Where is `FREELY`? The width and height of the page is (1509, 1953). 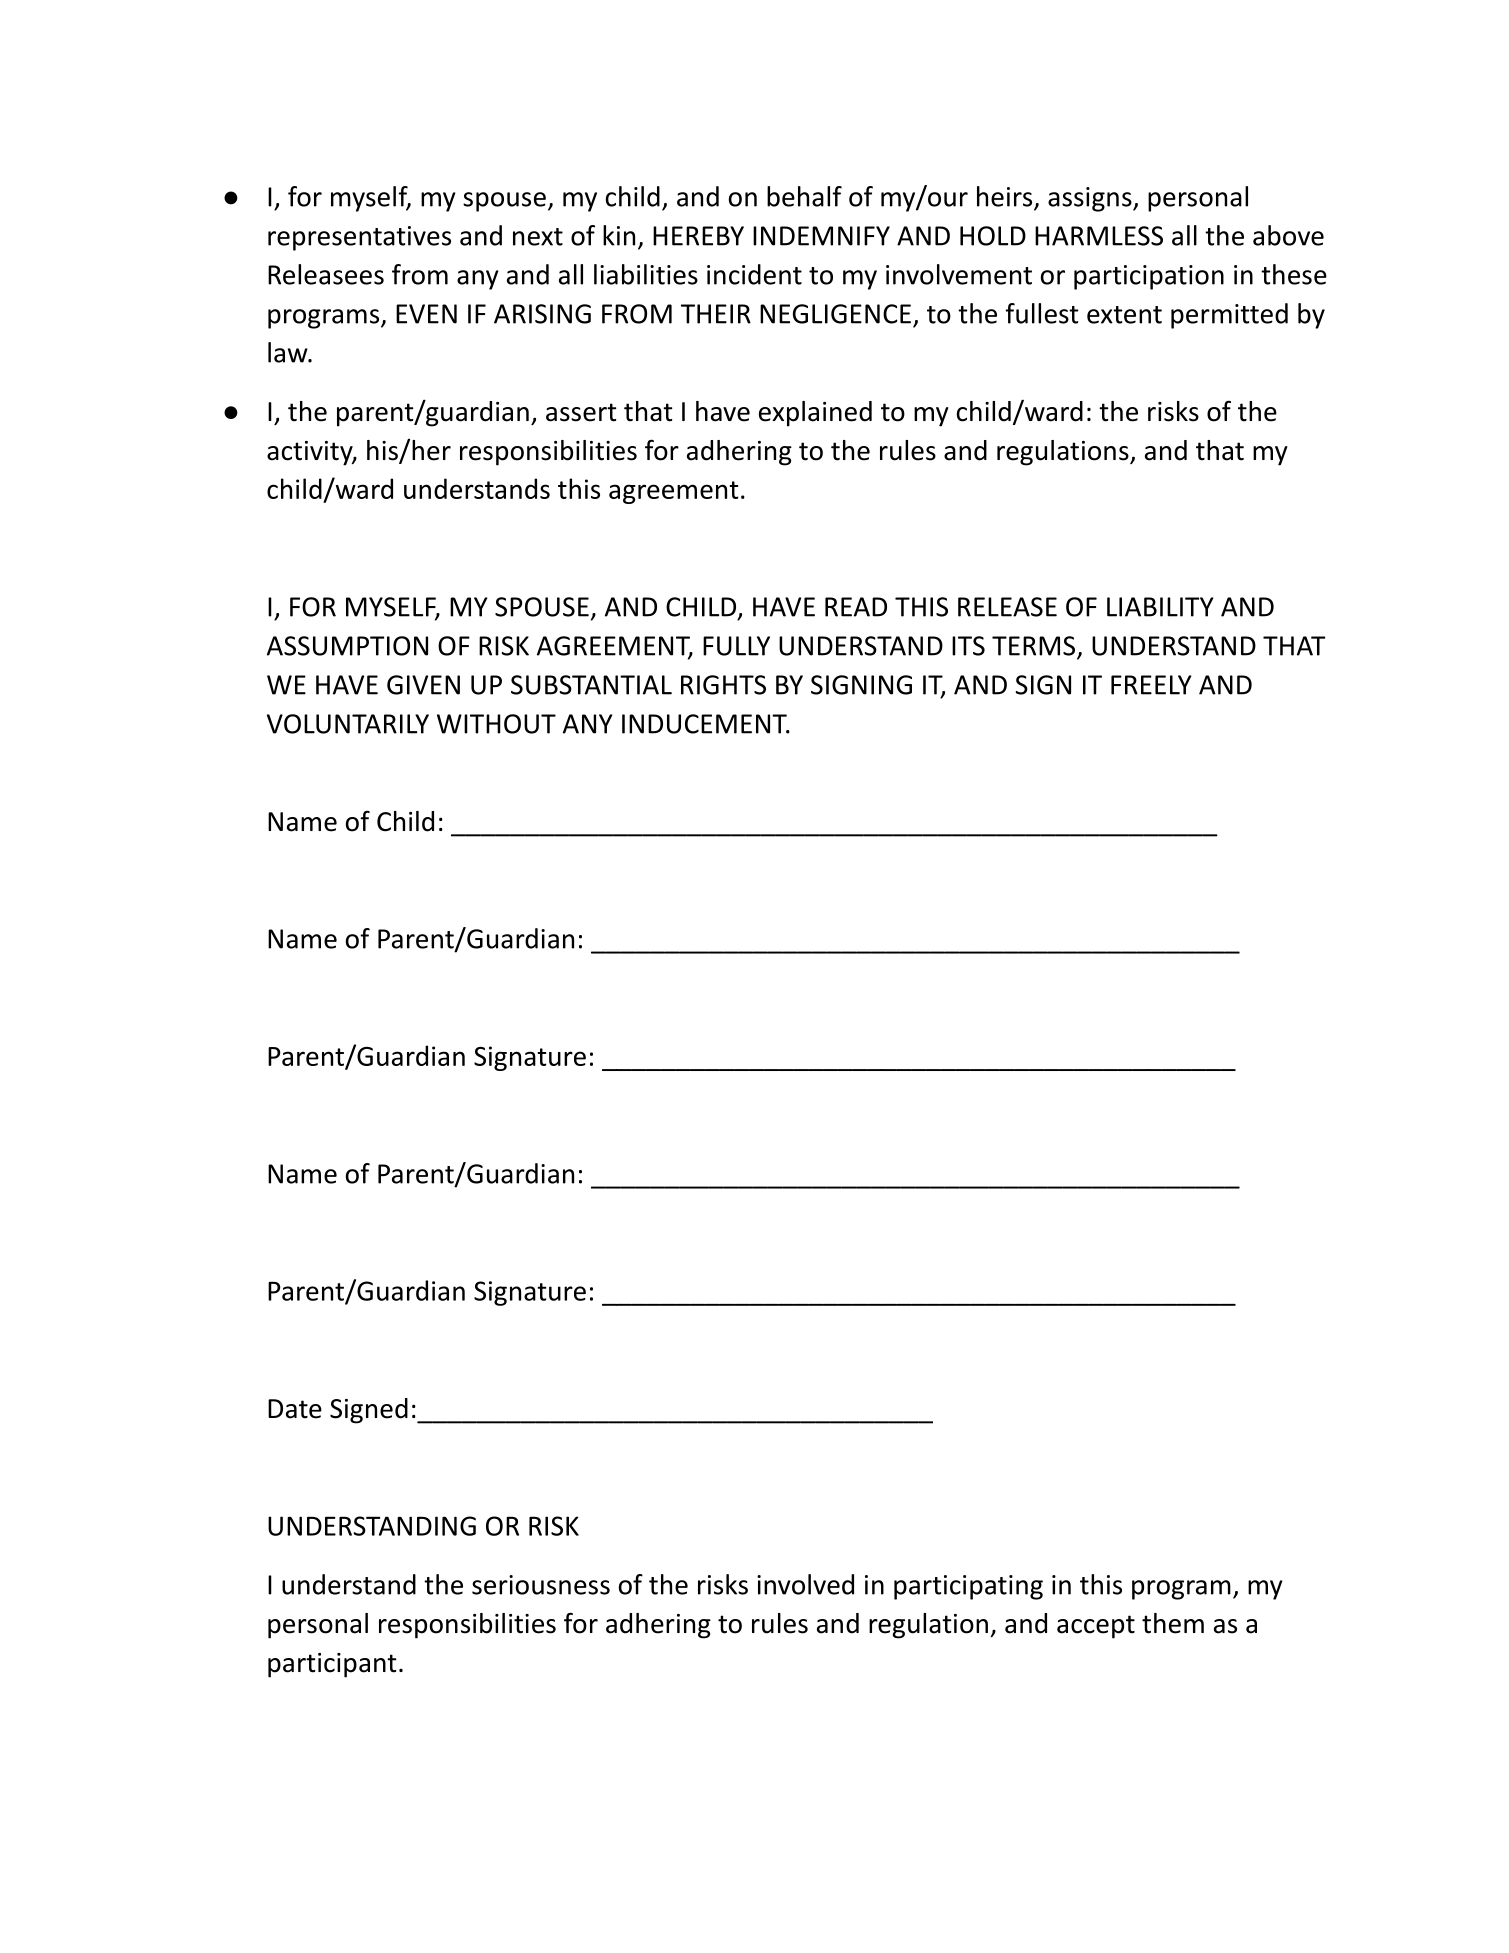
FREELY is located at coordinates (1151, 685).
